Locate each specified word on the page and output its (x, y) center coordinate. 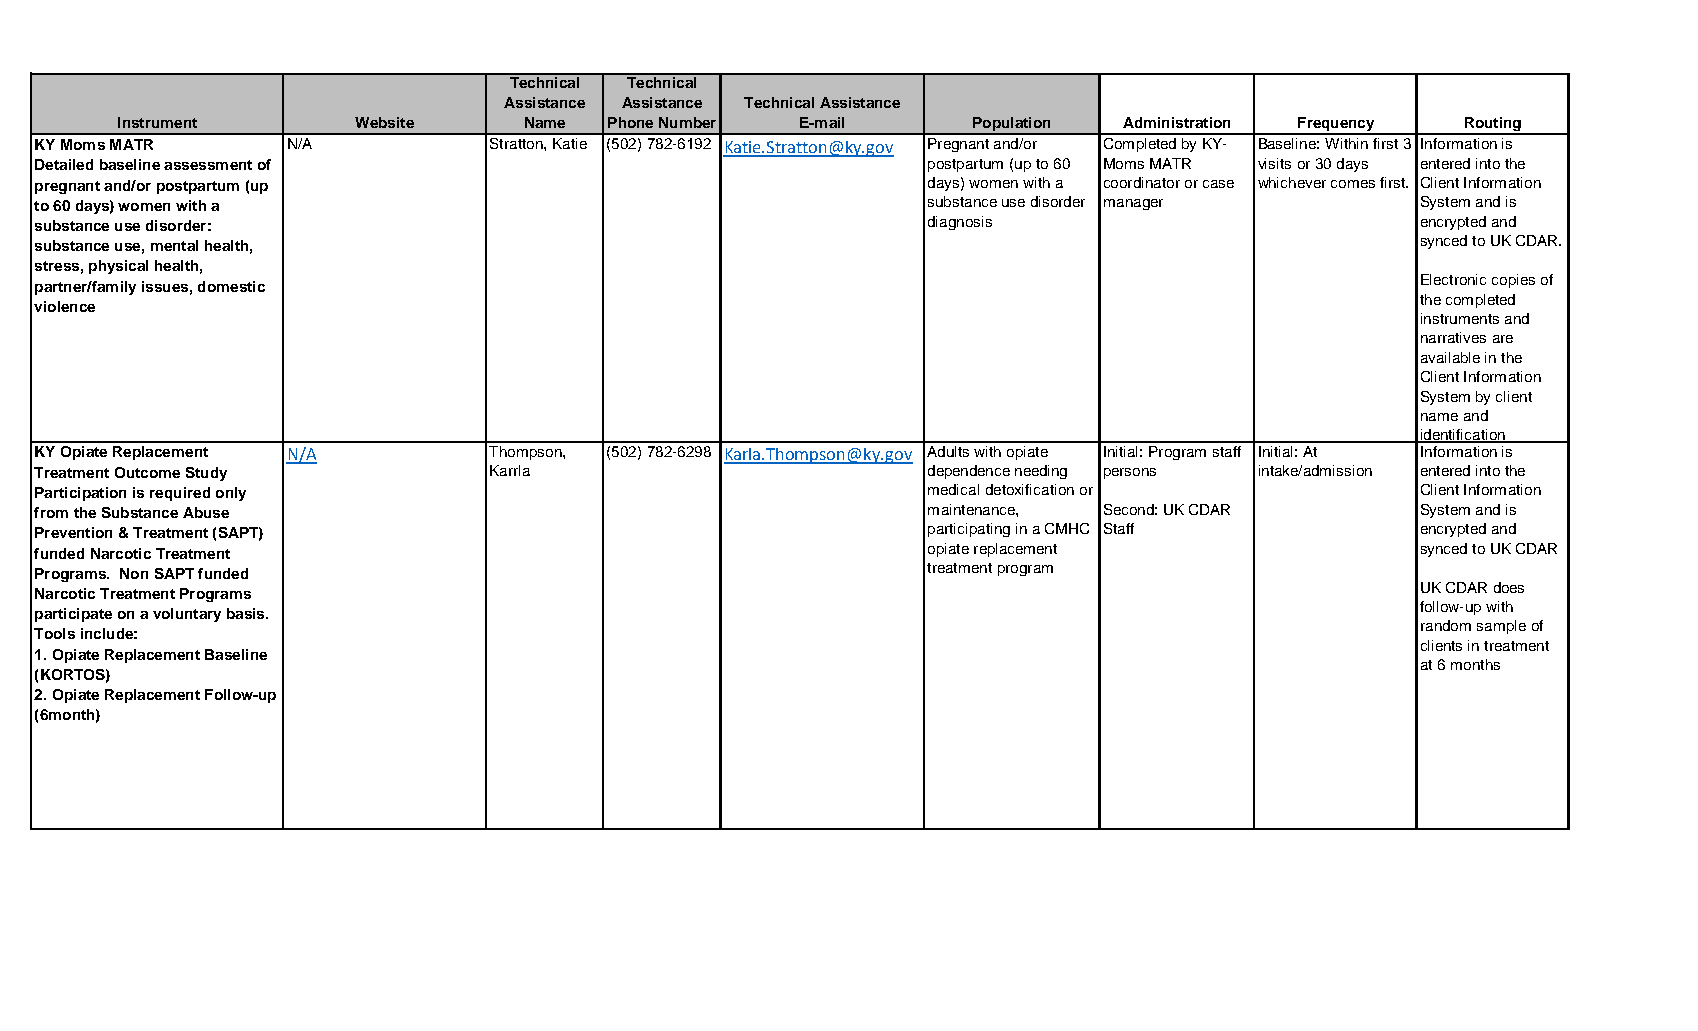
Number (687, 122)
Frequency (1336, 125)
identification (1462, 436)
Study (206, 474)
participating (969, 530)
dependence (969, 472)
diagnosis (960, 223)
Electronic (1453, 279)
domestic (231, 286)
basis (247, 613)
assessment (208, 165)
